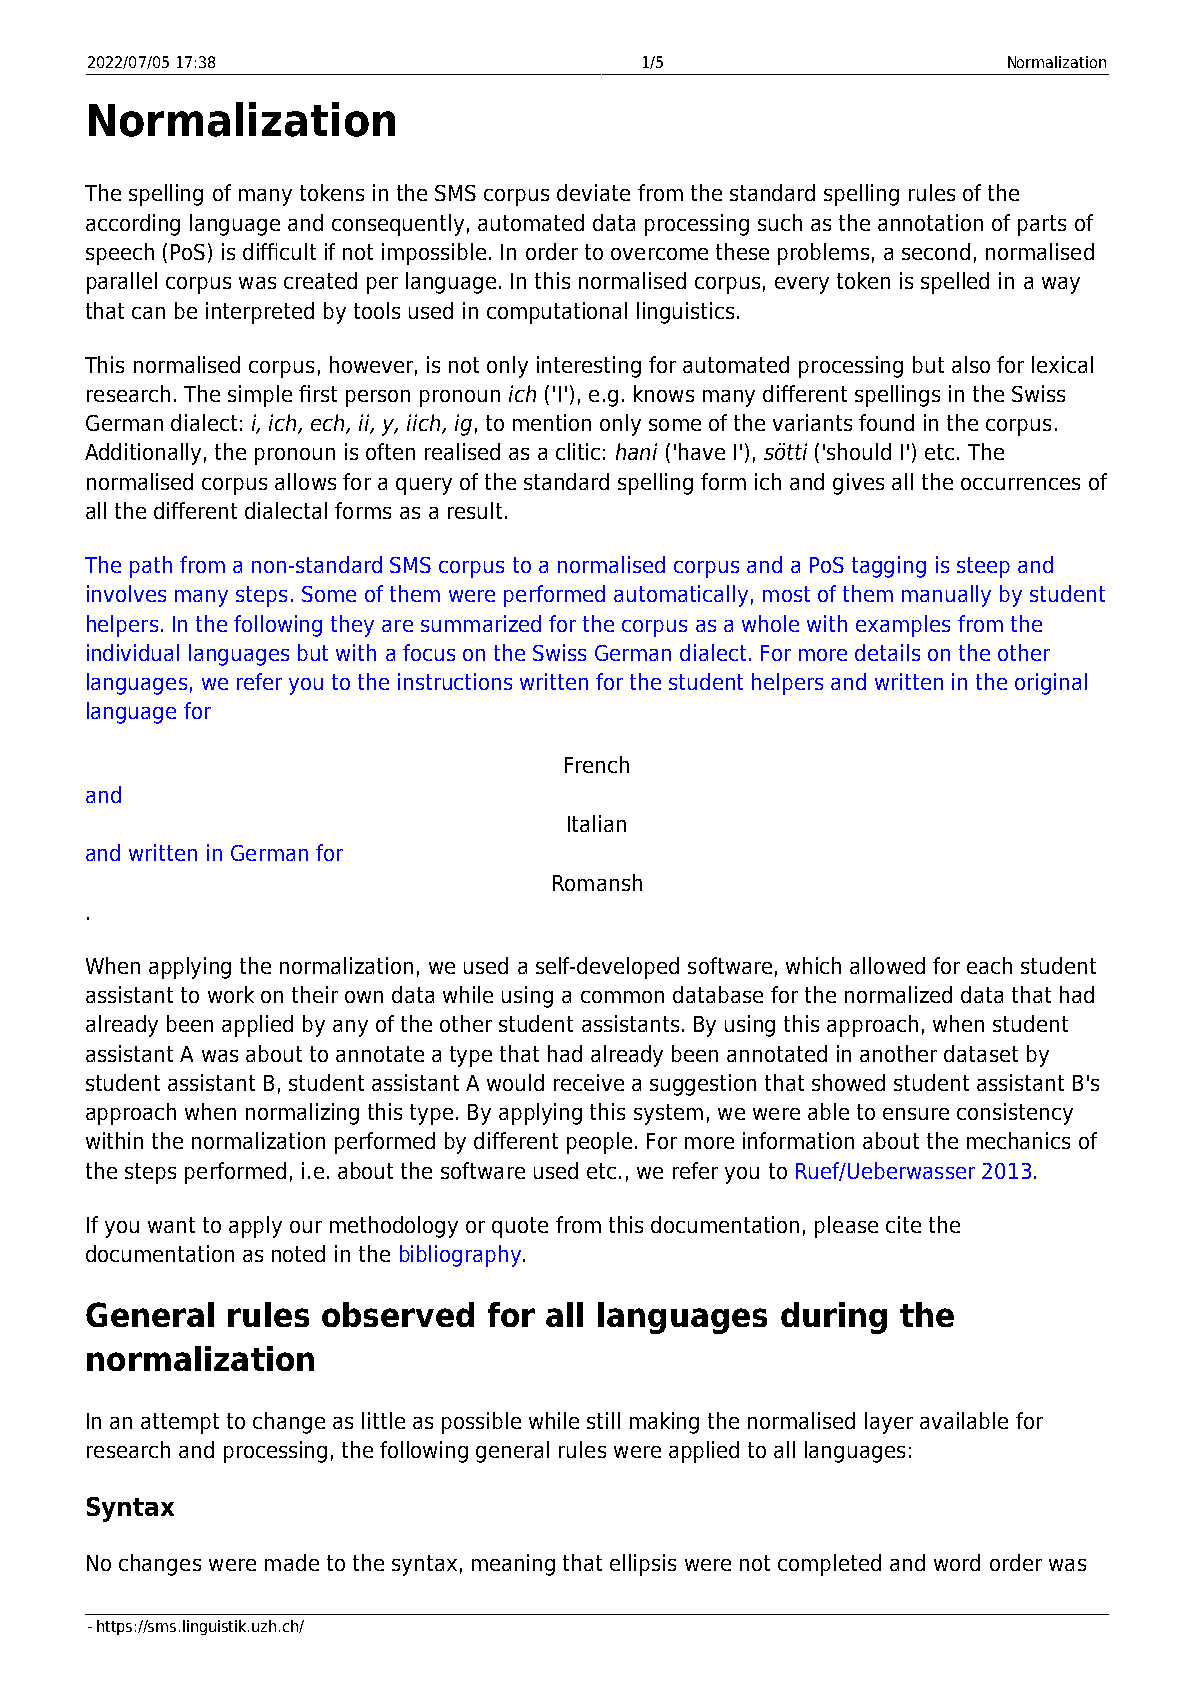  I want to click on word, so click(957, 1562).
